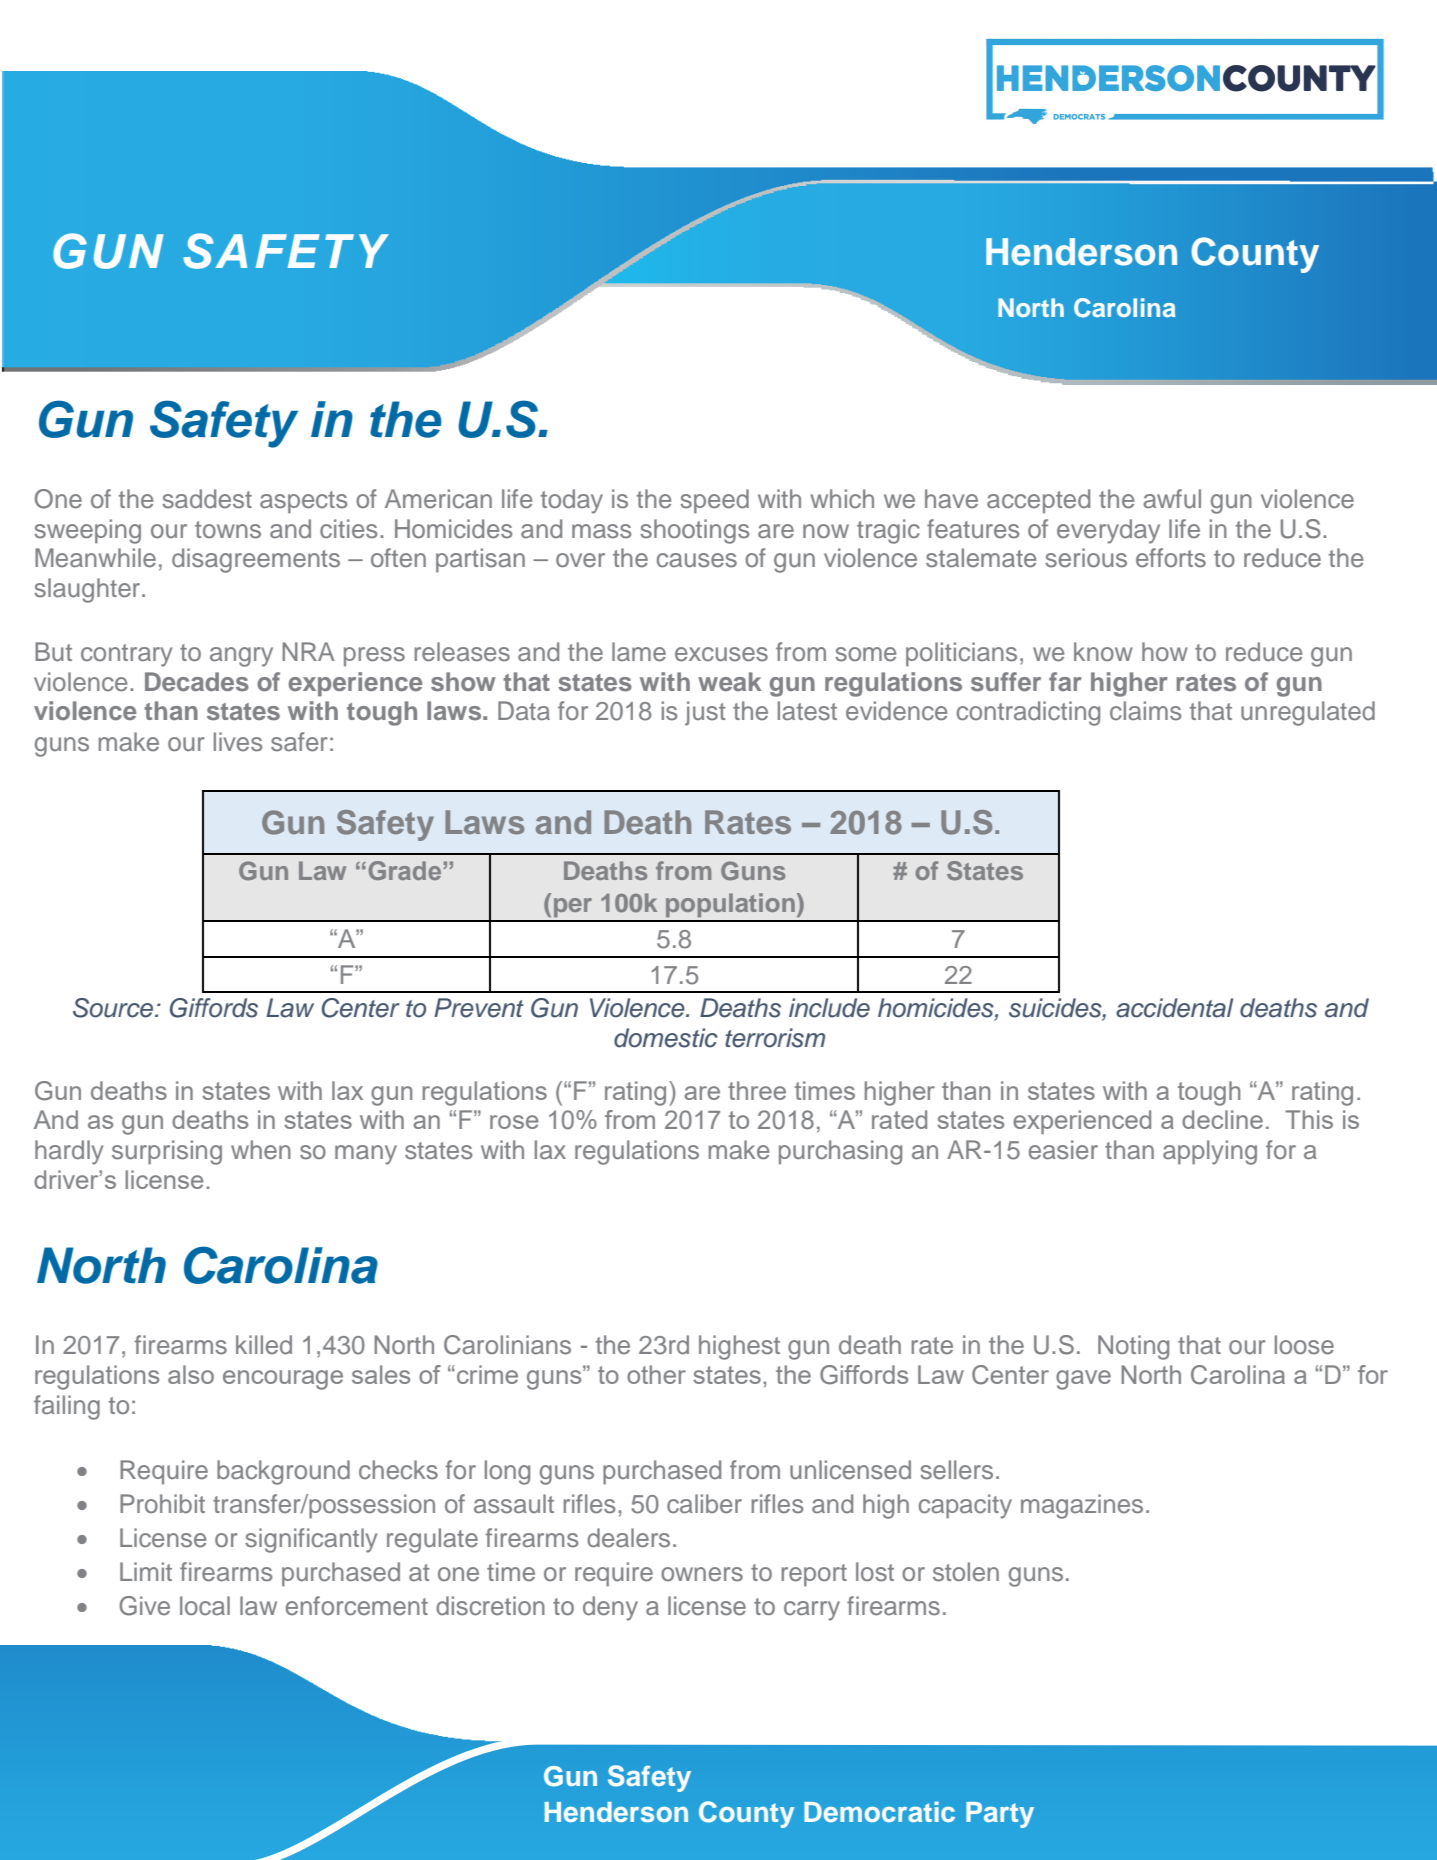  What do you see at coordinates (1171, 558) in the screenshot?
I see `efforts` at bounding box center [1171, 558].
